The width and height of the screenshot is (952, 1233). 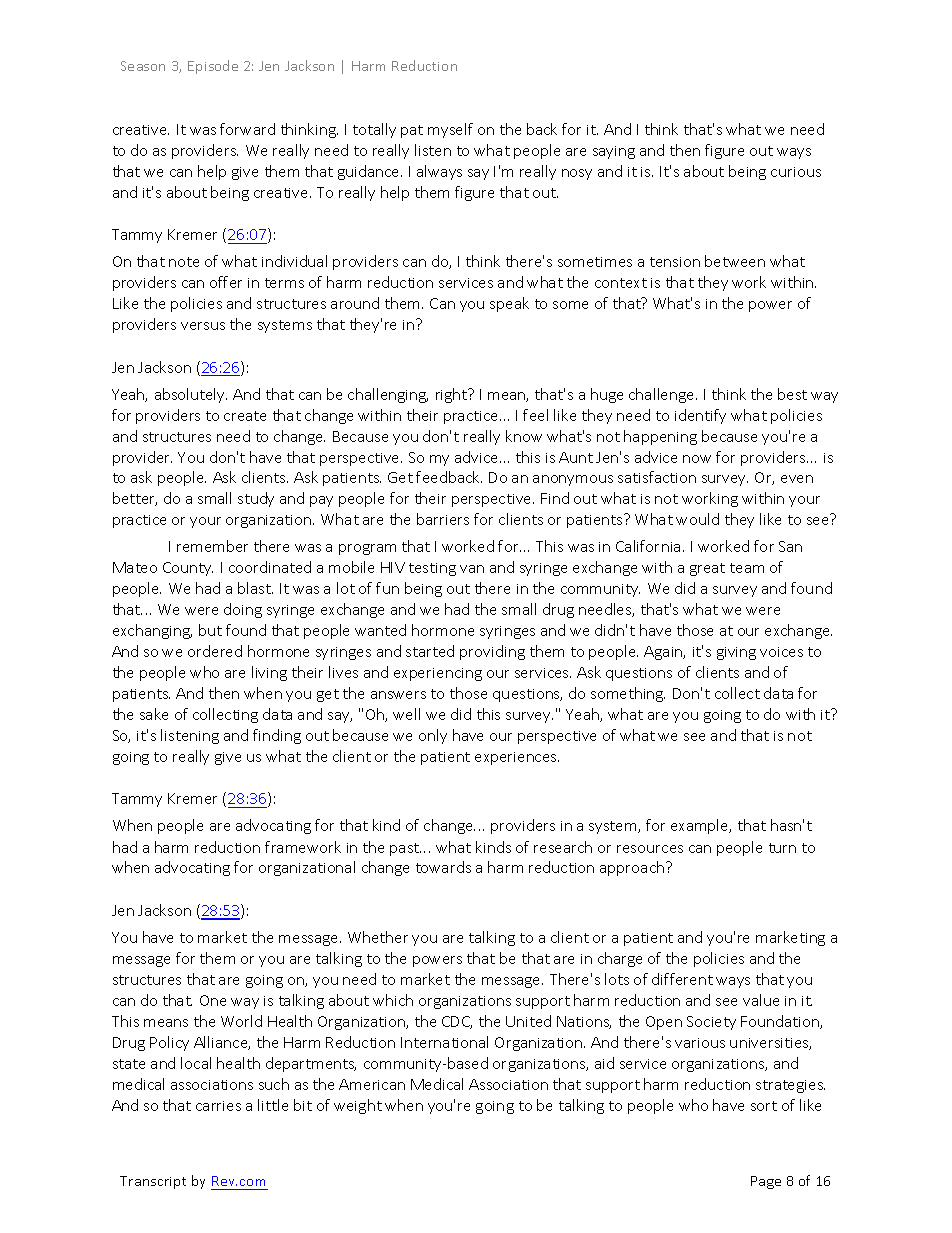 What do you see at coordinates (700, 416) in the screenshot?
I see `identify` at bounding box center [700, 416].
